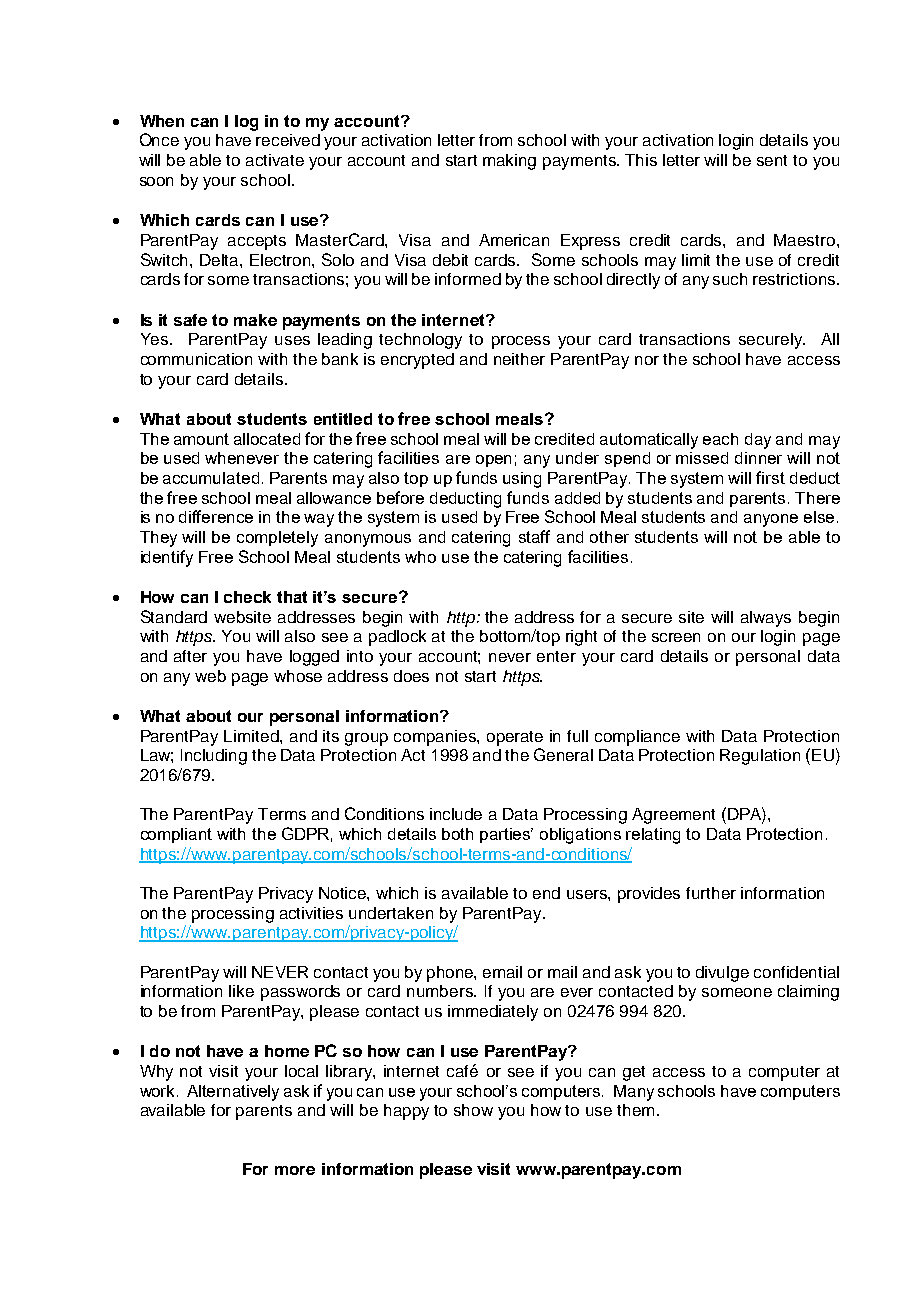 Image resolution: width=924 pixels, height=1308 pixels. I want to click on always, so click(766, 619).
